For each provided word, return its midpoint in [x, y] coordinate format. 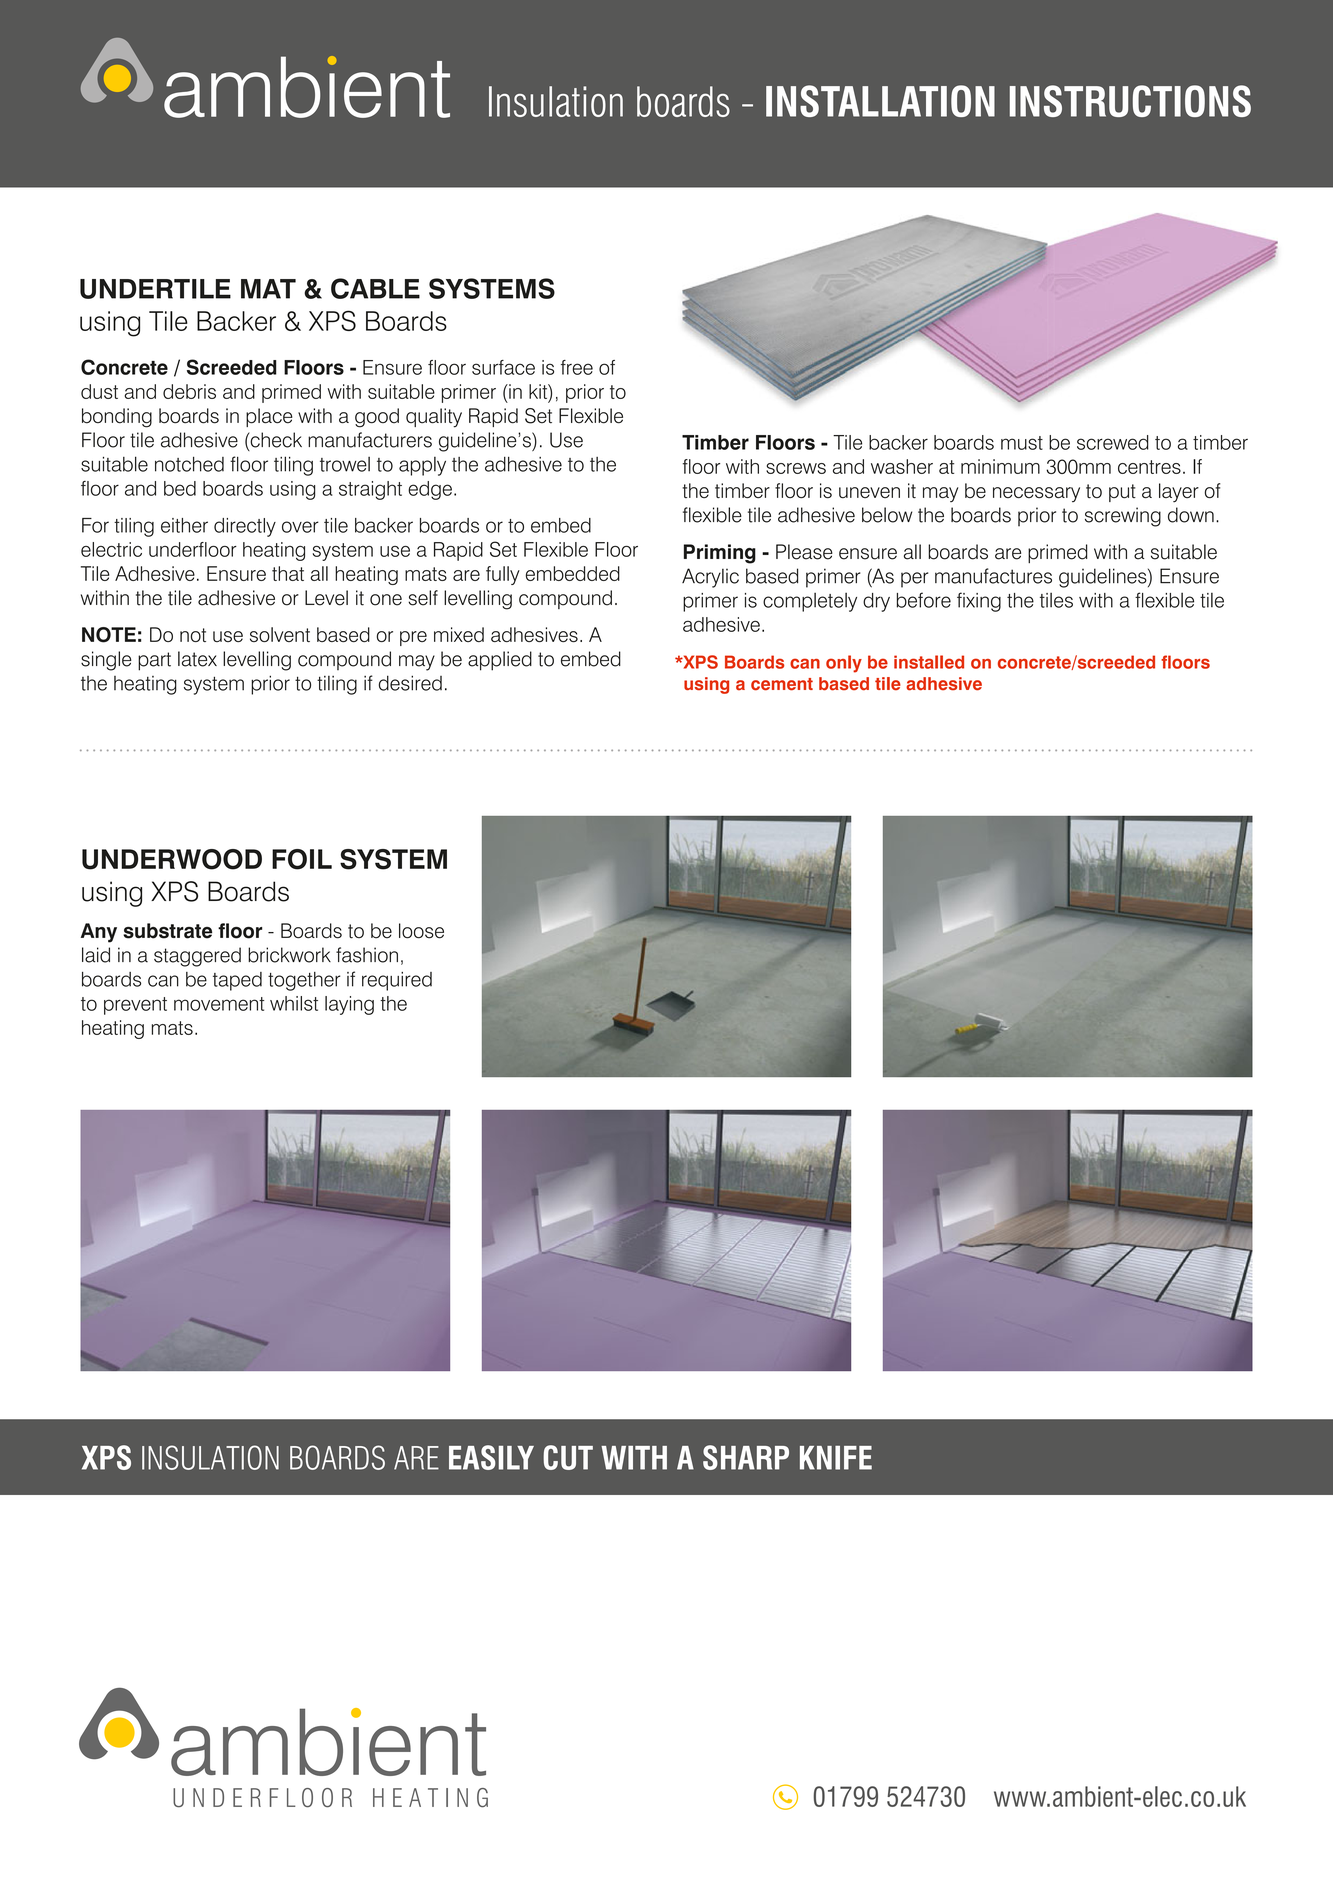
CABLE [375, 288]
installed [929, 662]
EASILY [491, 1457]
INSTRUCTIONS [1130, 101]
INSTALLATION [880, 101]
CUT [568, 1457]
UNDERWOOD [172, 859]
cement [782, 684]
